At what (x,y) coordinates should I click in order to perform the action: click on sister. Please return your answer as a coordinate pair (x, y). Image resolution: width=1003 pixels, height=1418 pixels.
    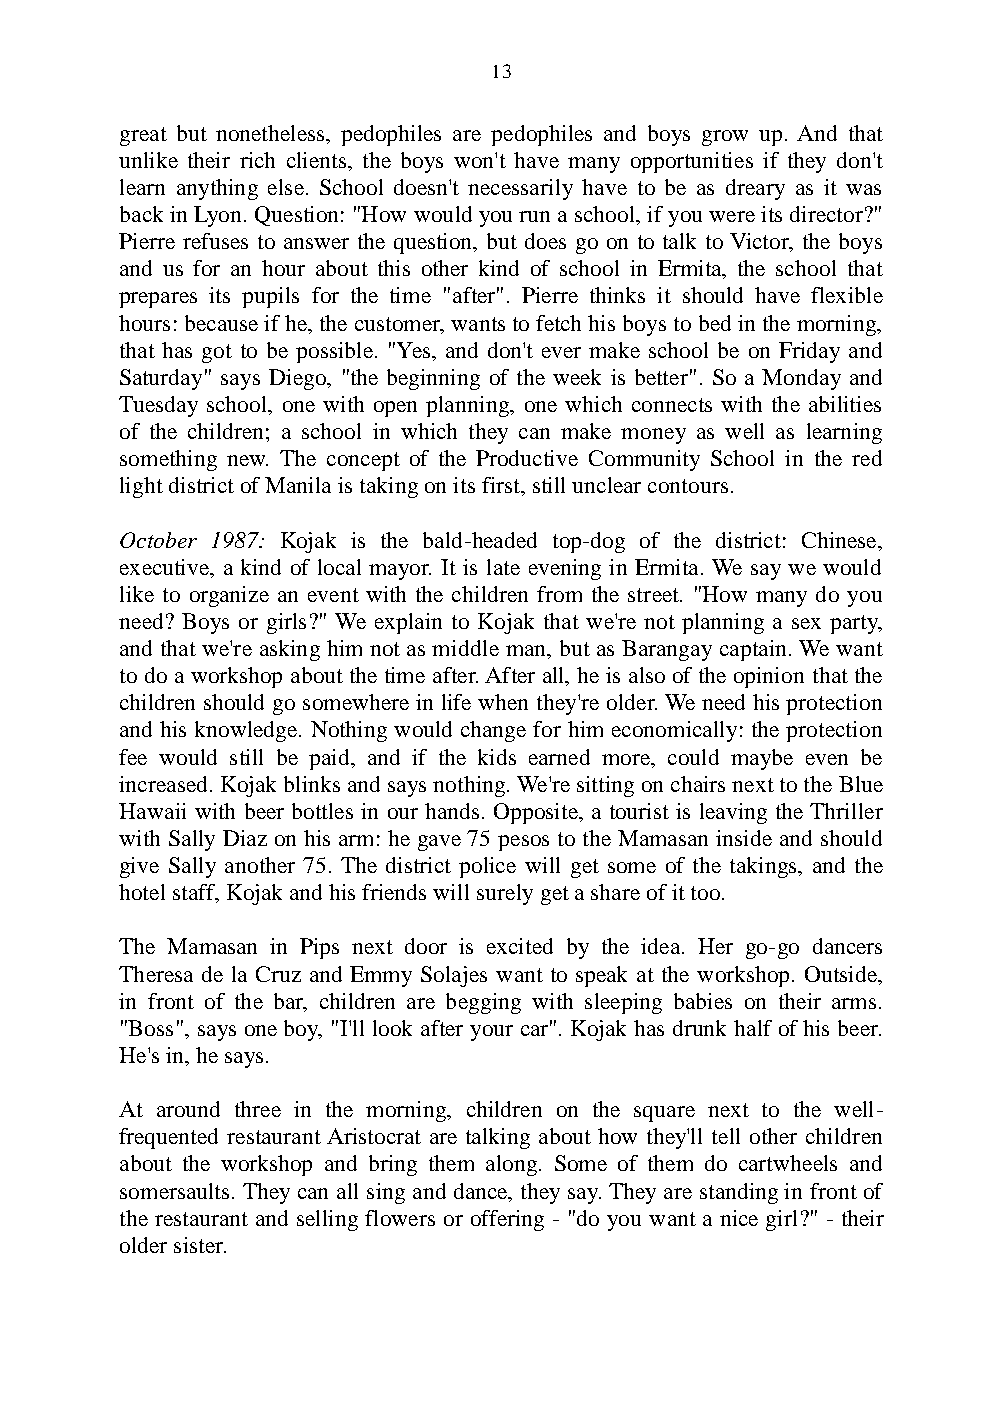
    Looking at the image, I should click on (200, 1245).
